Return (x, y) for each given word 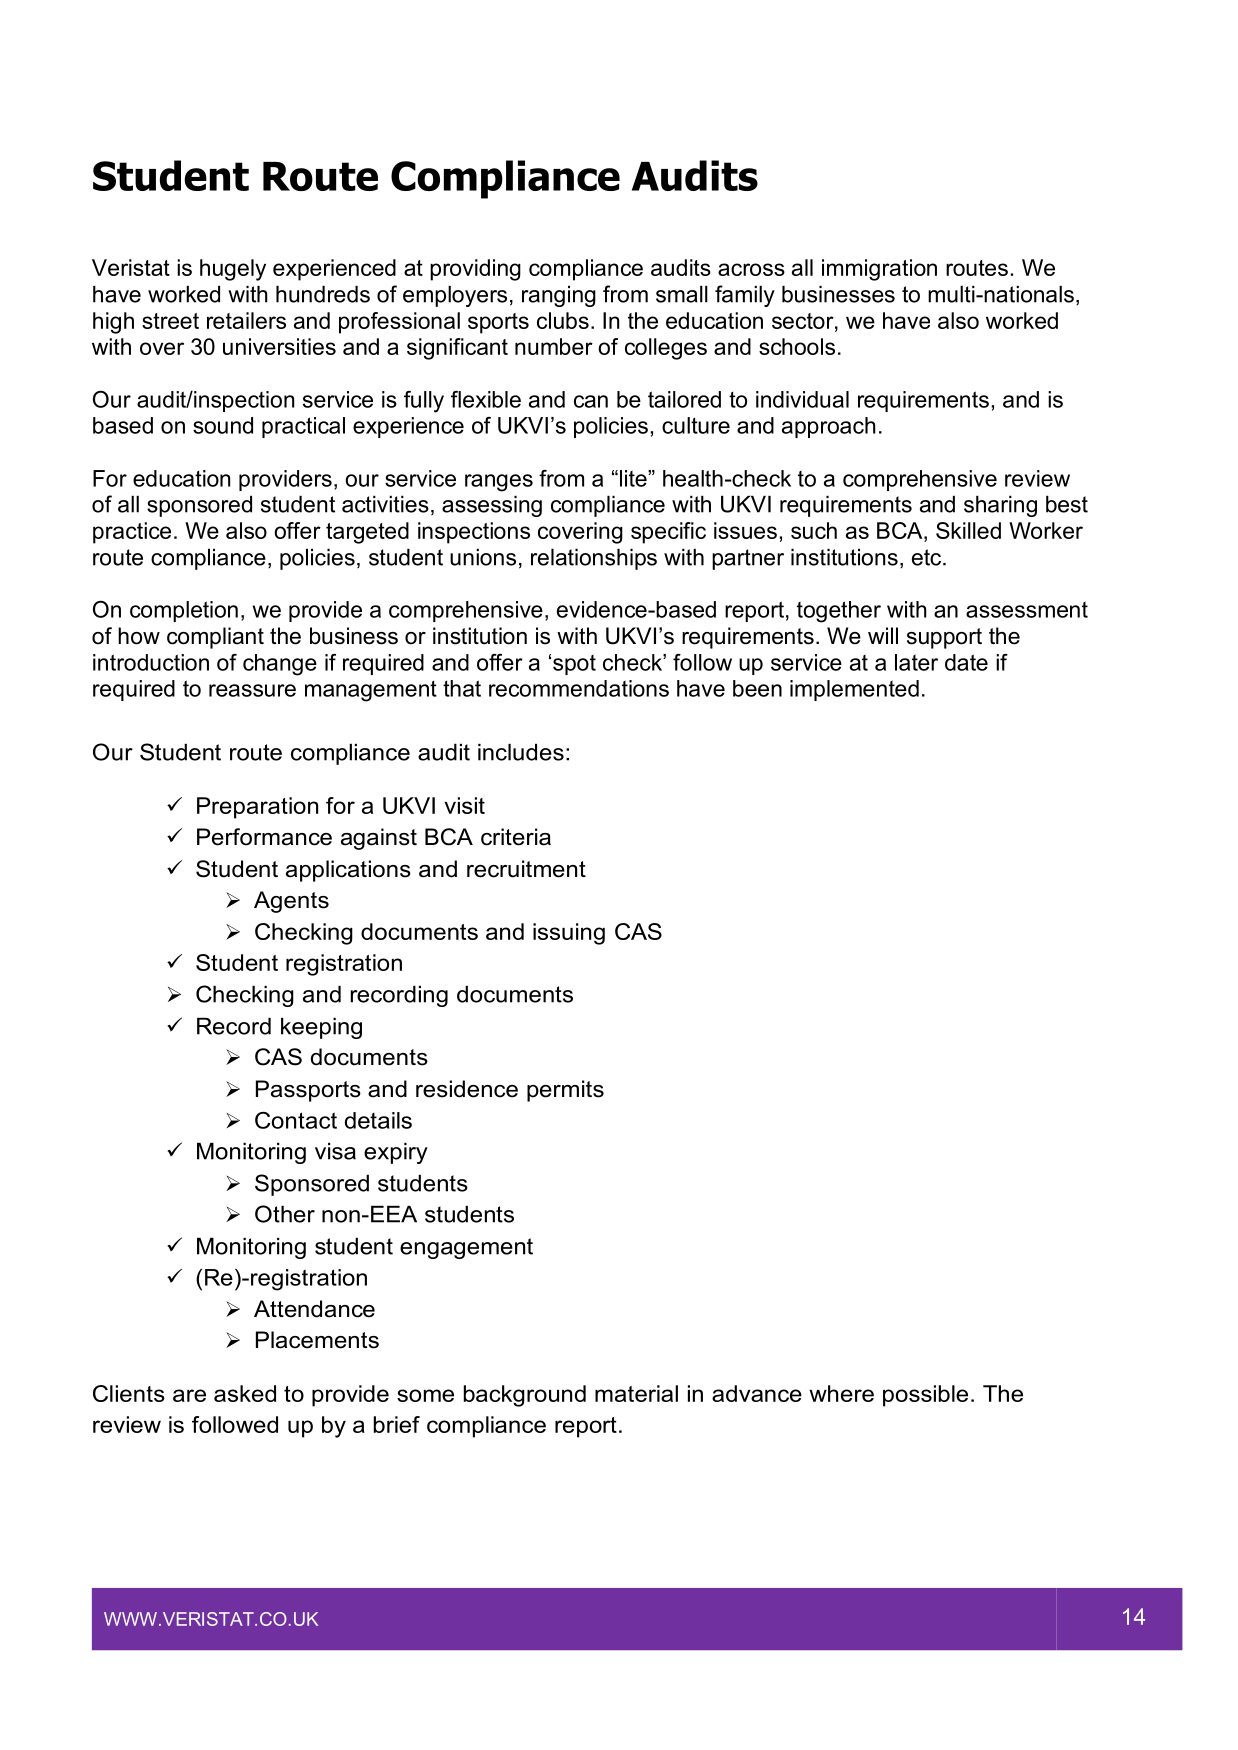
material (636, 1393)
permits (565, 1091)
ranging (559, 296)
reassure (252, 690)
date (966, 662)
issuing (569, 934)
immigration (879, 270)
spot (574, 665)
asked (245, 1393)
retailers (246, 320)
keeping (321, 1028)
